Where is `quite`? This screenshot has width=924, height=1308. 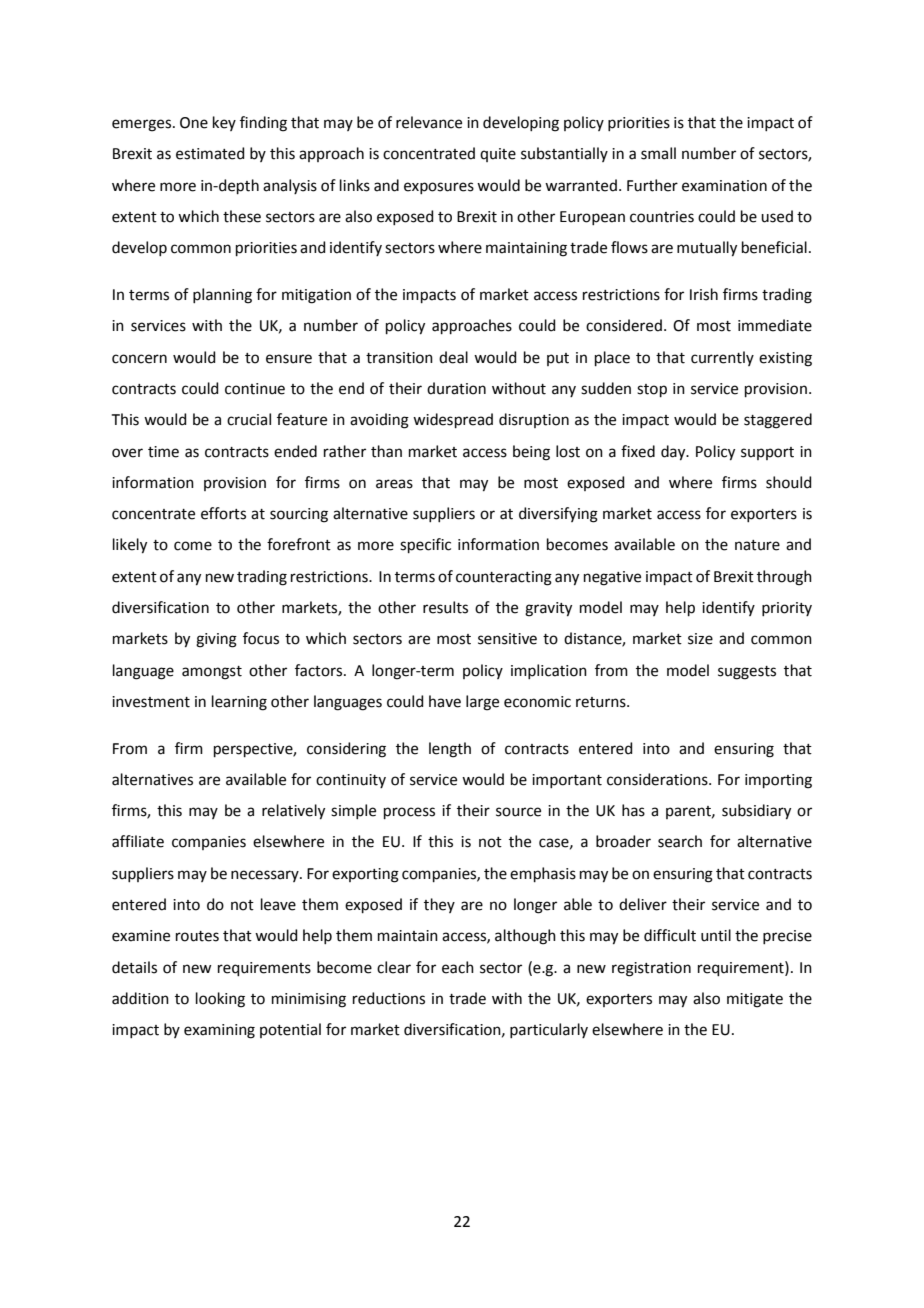 quite is located at coordinates (498, 155).
